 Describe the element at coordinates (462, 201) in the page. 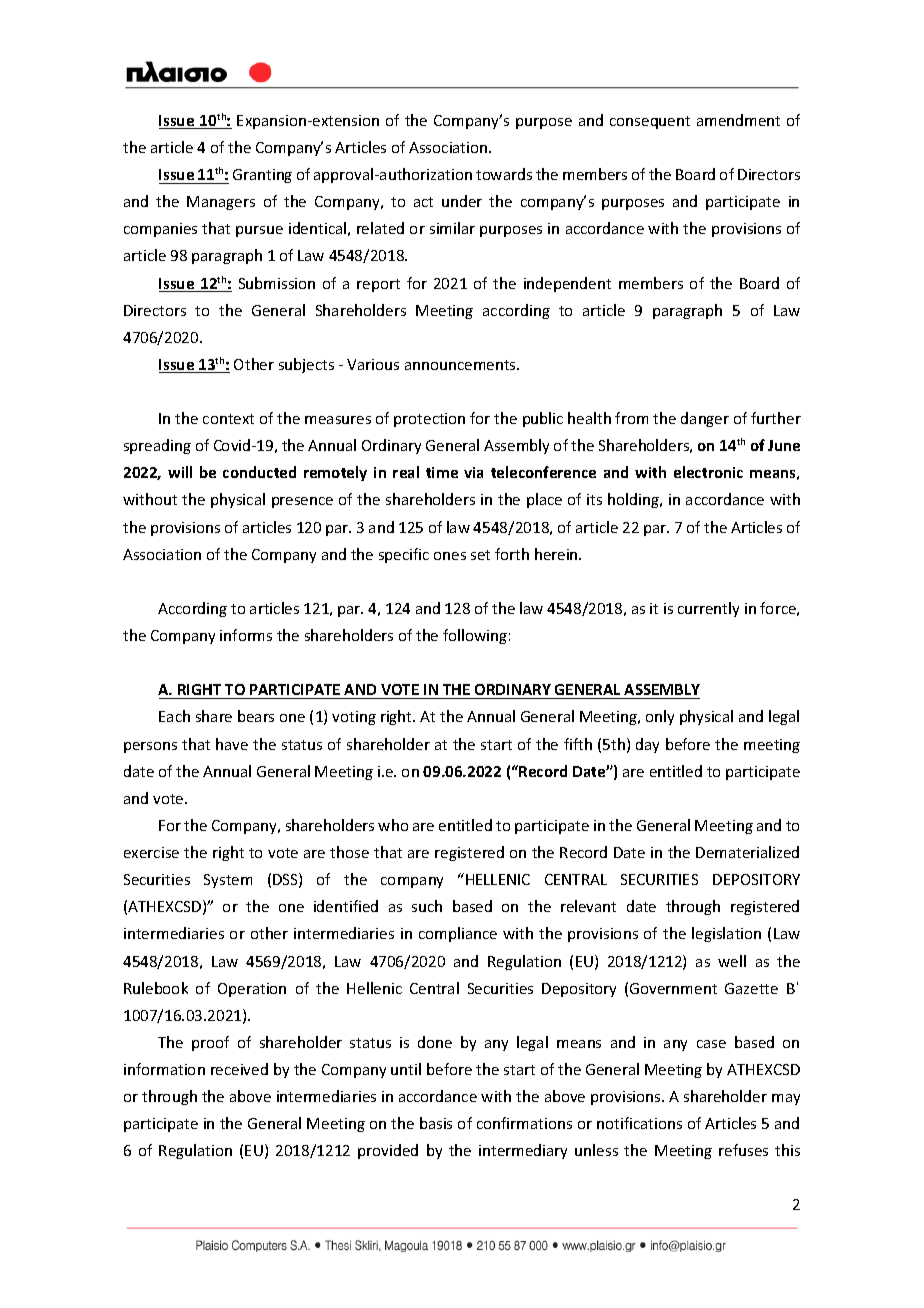

I see `under` at that location.
